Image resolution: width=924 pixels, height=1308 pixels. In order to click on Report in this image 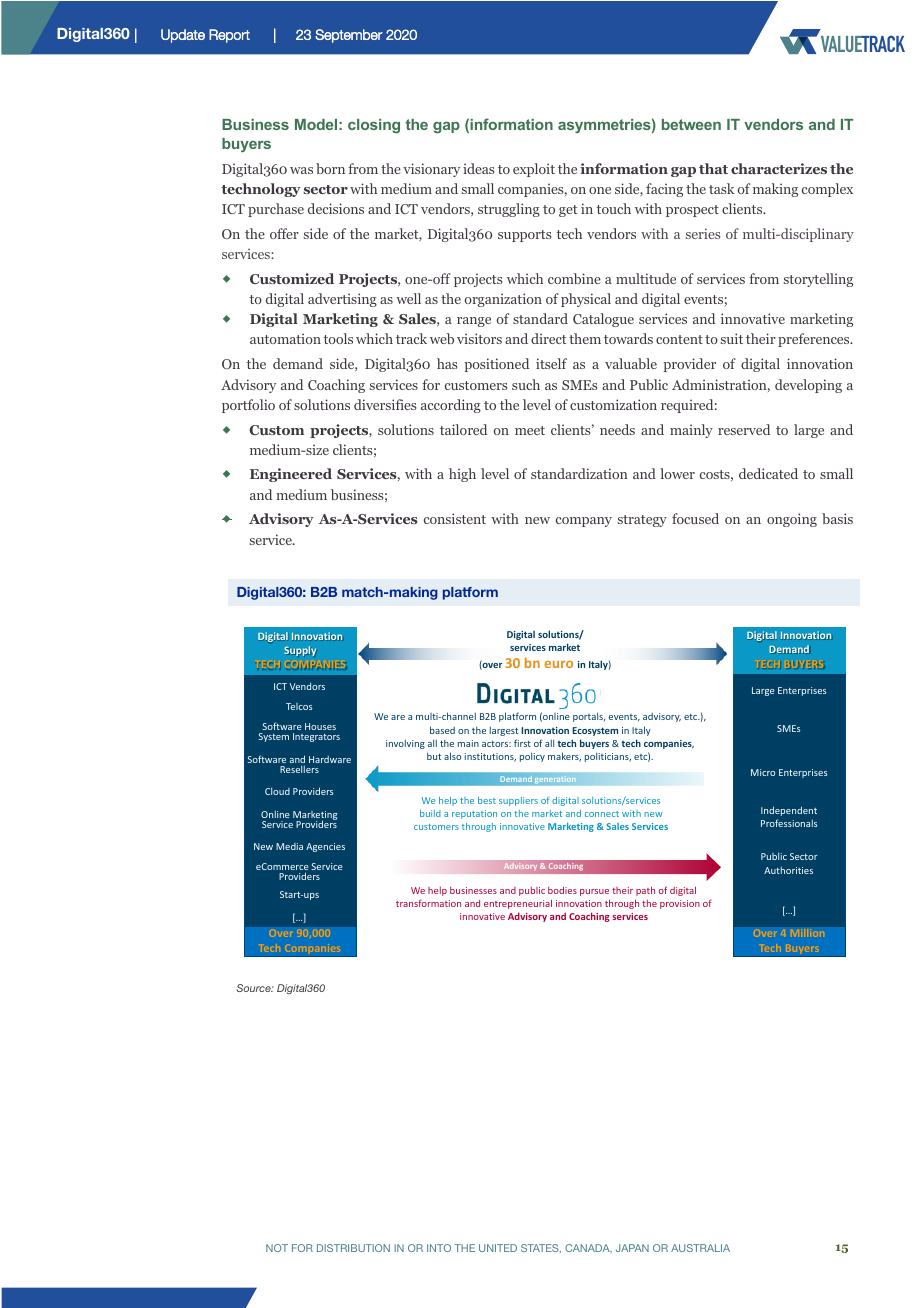, I will do `click(229, 36)`.
